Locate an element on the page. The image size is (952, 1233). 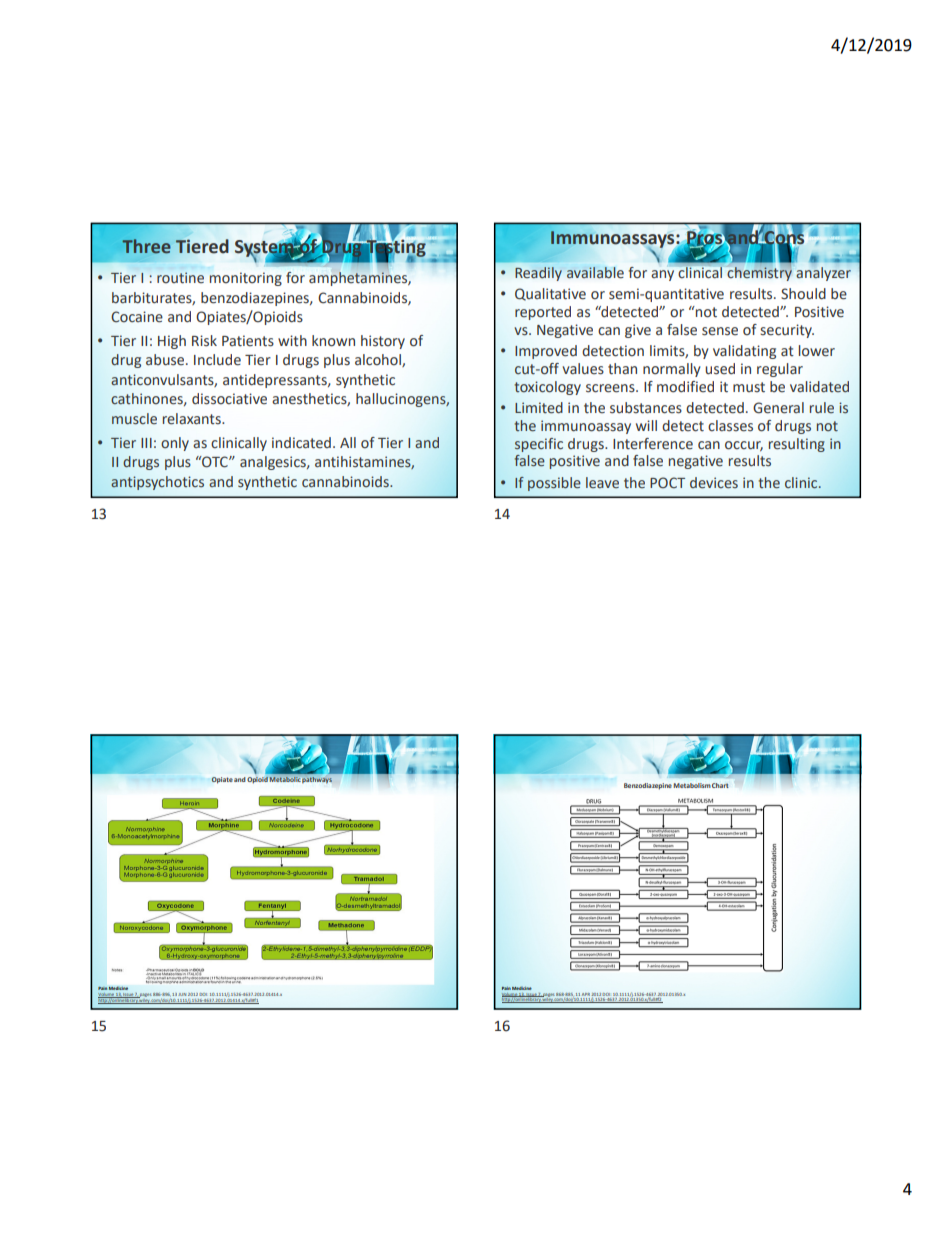
Should is located at coordinates (803, 294).
